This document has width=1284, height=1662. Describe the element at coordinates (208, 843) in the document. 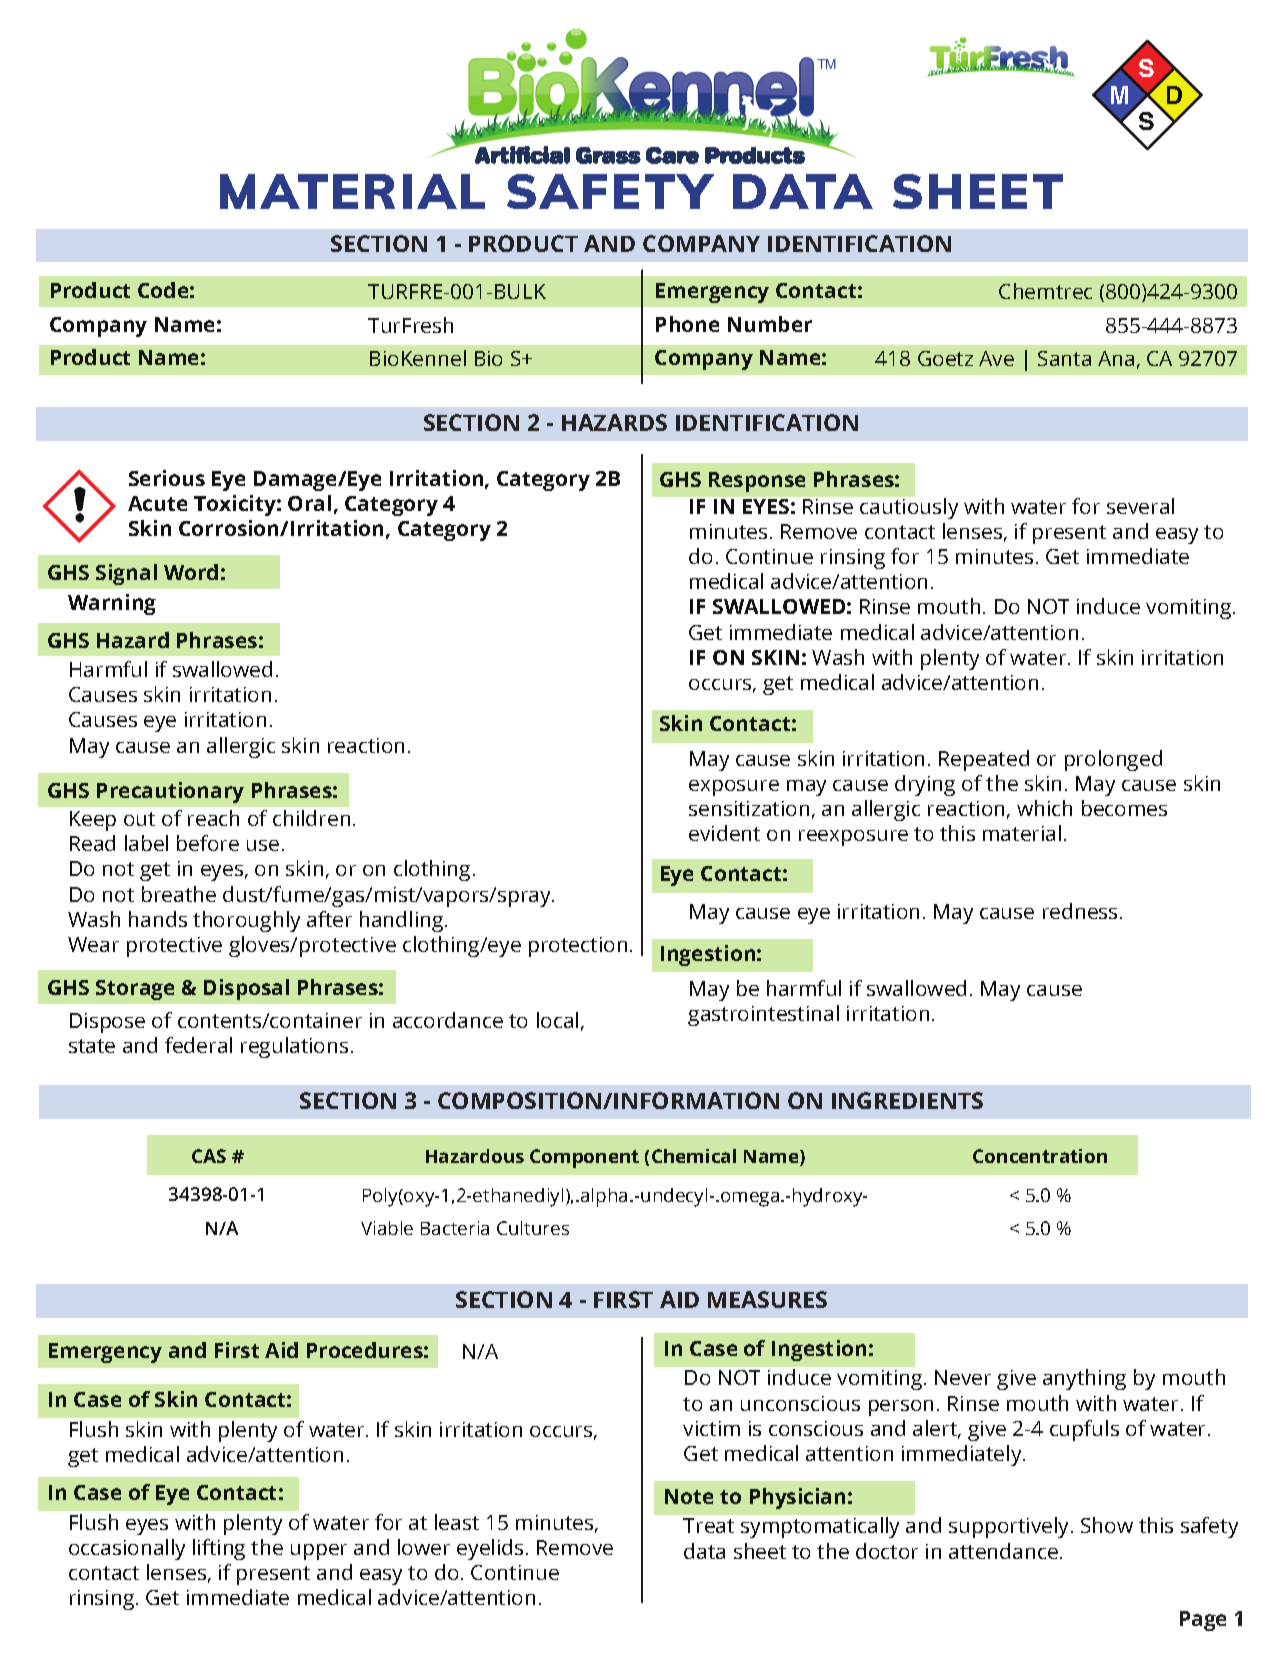

I see `before` at that location.
